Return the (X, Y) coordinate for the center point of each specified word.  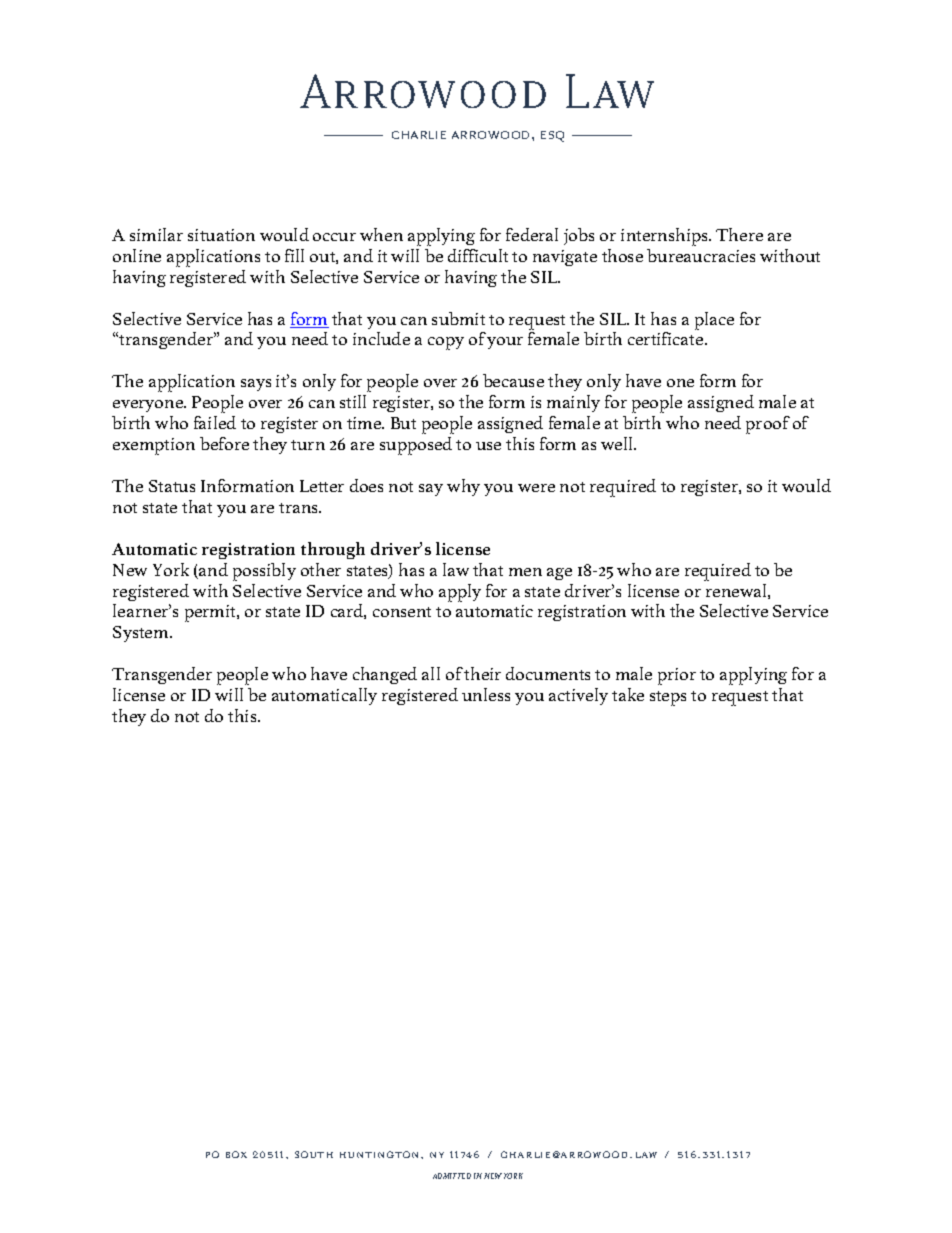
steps (668, 698)
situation (221, 235)
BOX (236, 1154)
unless (486, 694)
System (142, 634)
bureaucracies (701, 255)
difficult (478, 255)
